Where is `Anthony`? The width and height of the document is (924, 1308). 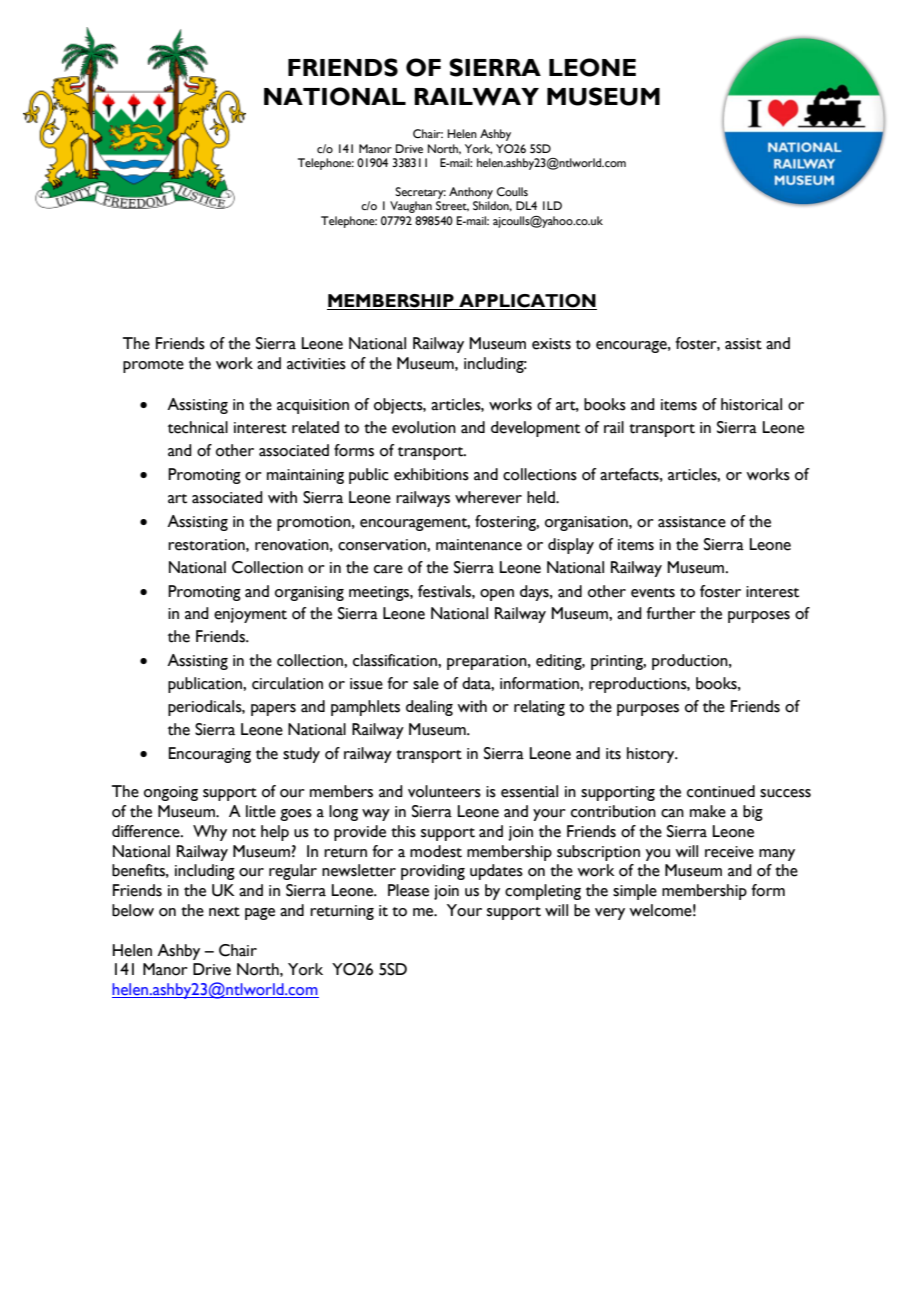
Anthony is located at coordinates (471, 193).
